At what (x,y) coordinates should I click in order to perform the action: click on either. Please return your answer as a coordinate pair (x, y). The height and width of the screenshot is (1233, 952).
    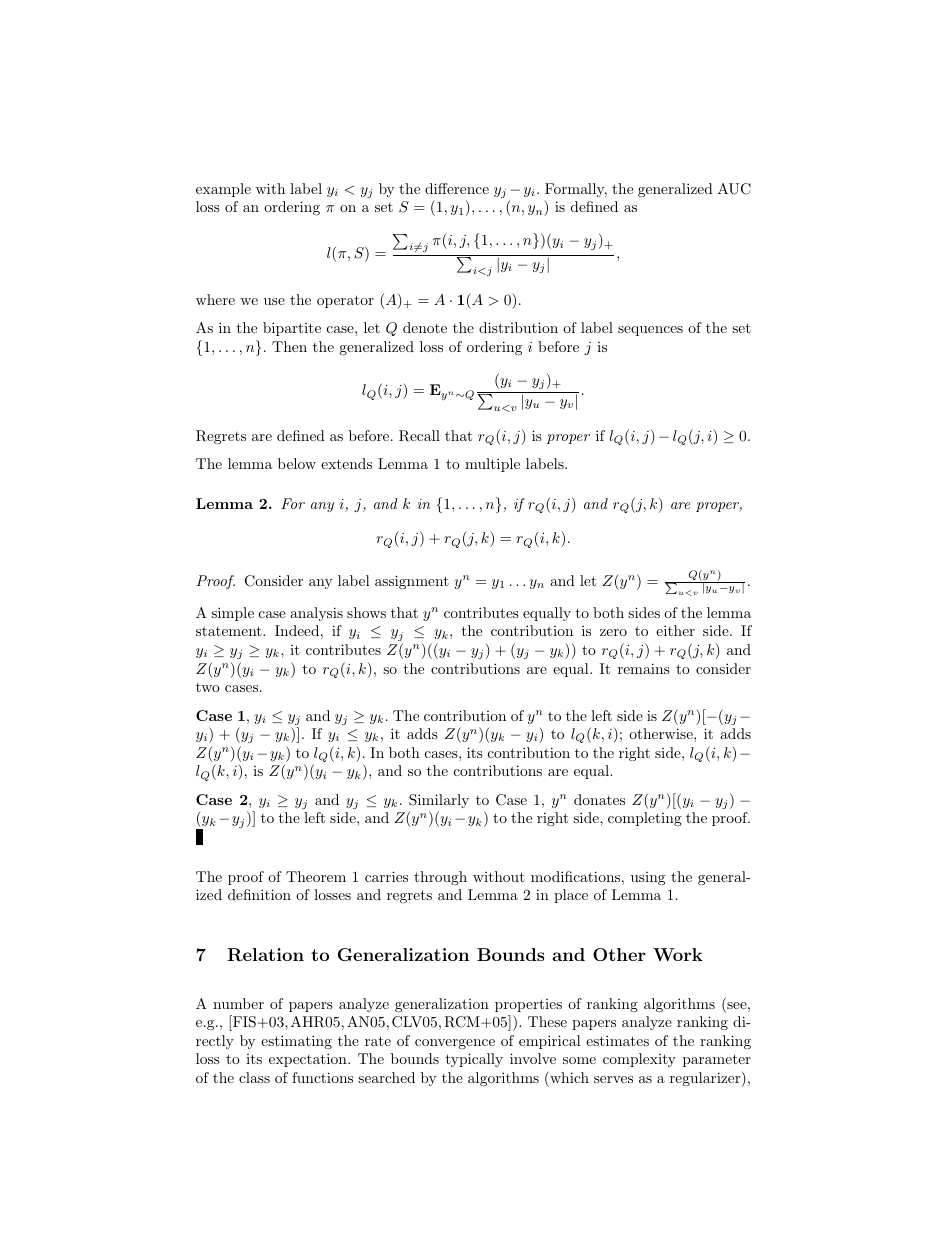
    Looking at the image, I should click on (675, 630).
